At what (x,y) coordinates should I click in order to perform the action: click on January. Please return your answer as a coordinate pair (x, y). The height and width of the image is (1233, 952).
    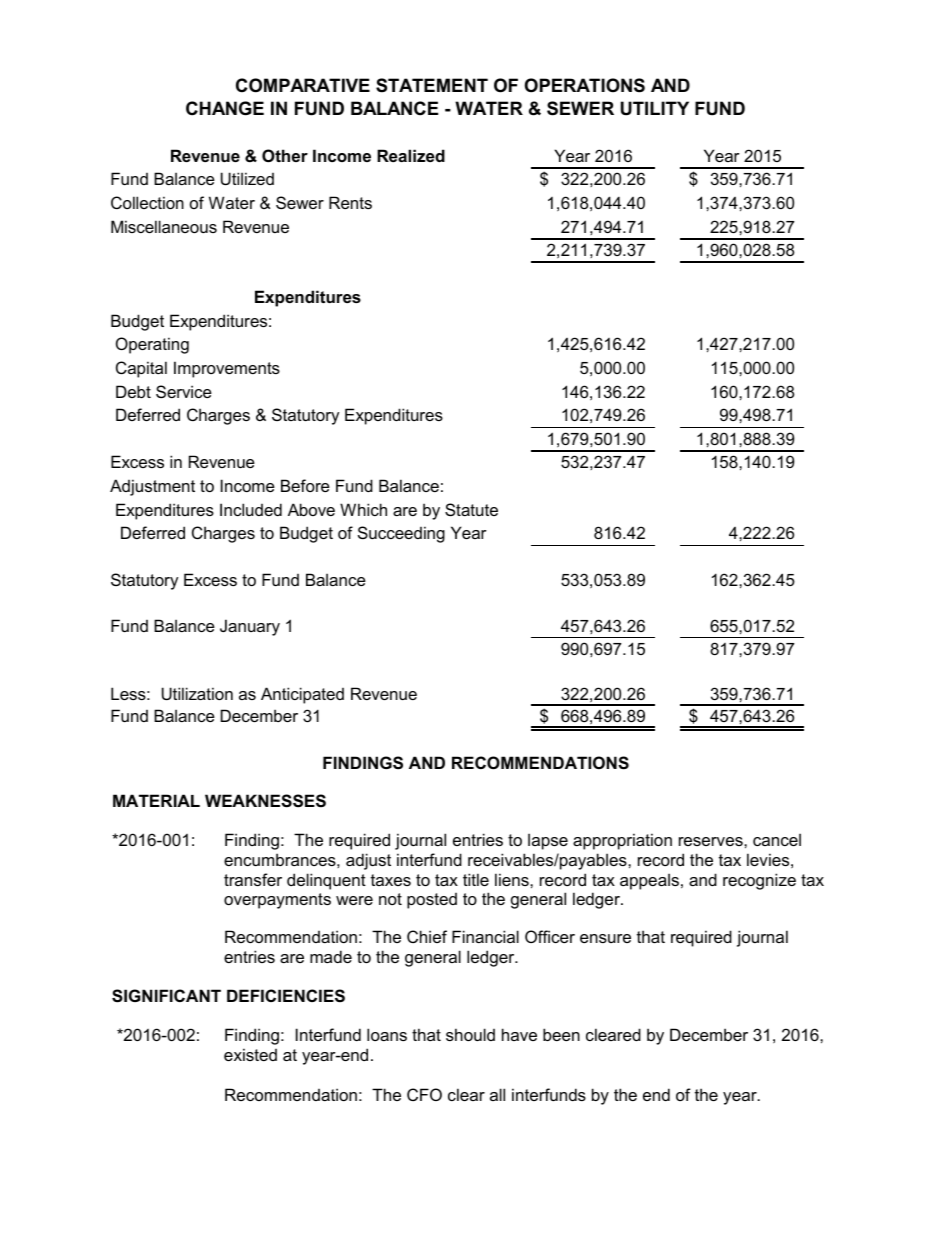
    Looking at the image, I should click on (250, 627).
